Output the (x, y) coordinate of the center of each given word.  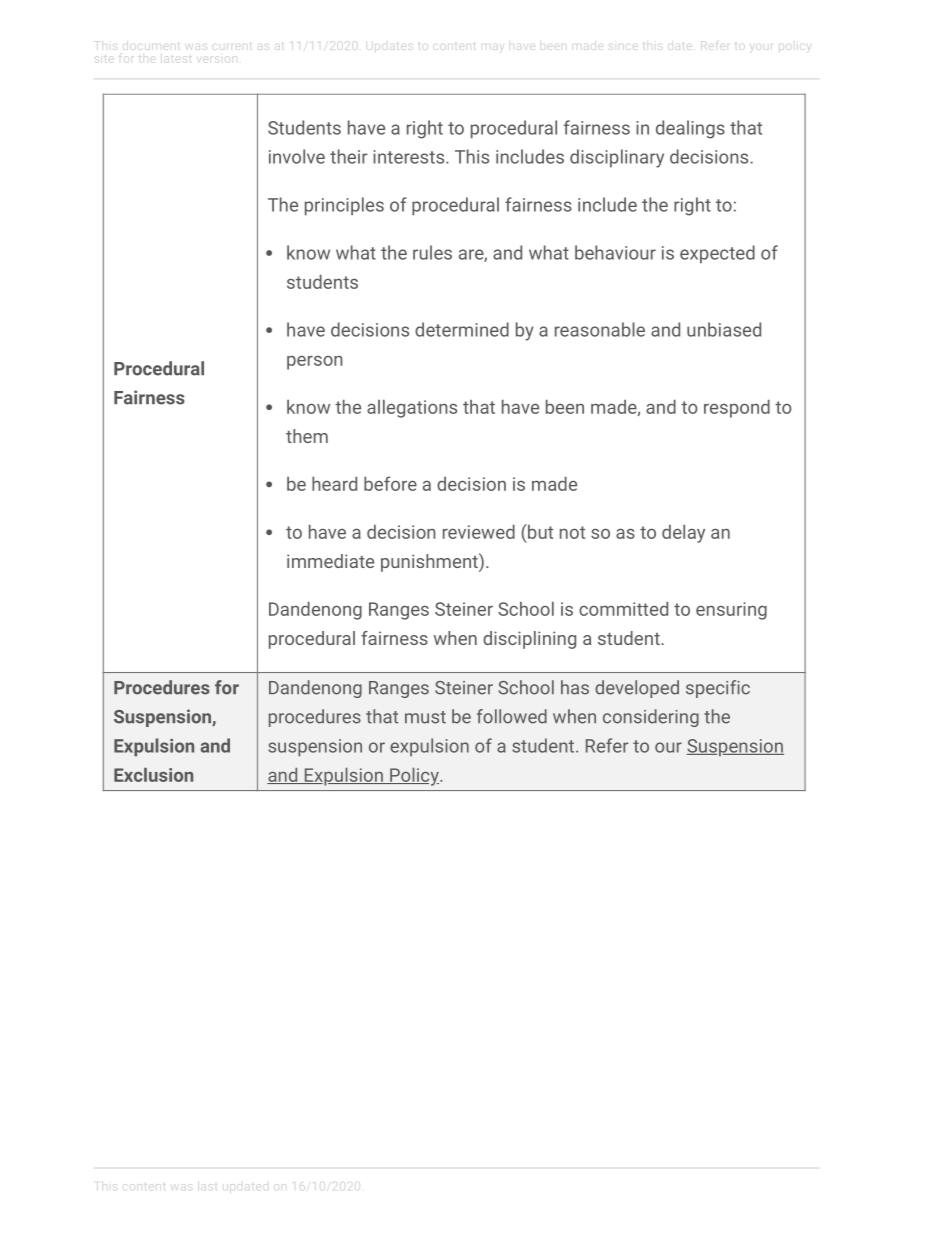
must (425, 717)
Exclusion (153, 775)
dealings (690, 129)
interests (410, 157)
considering (651, 718)
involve (297, 156)
